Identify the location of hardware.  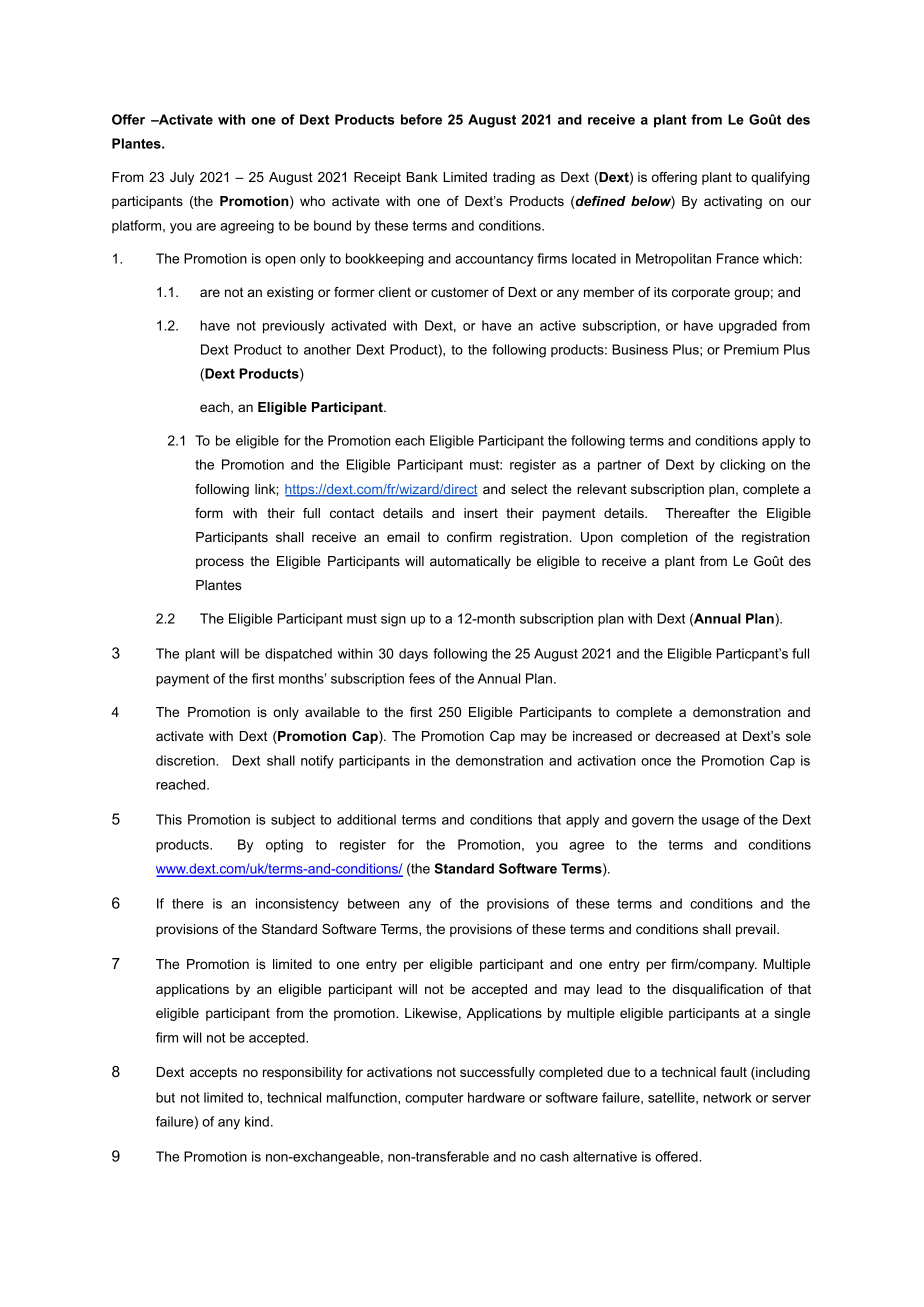
(496, 1097).
